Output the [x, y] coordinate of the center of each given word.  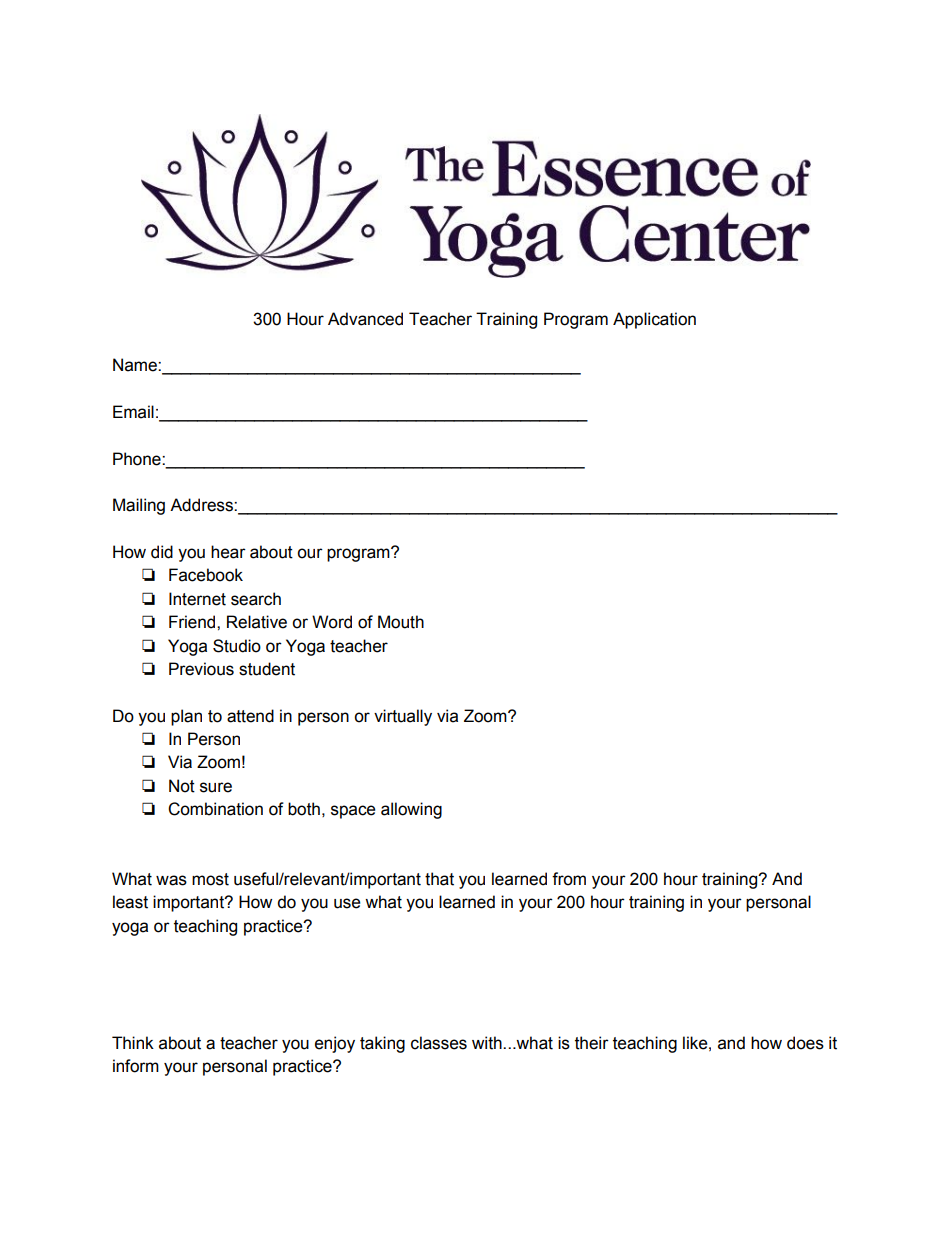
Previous [201, 669]
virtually [403, 717]
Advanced [365, 319]
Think [133, 1042]
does [805, 1043]
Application [654, 320]
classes [439, 1043]
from [569, 879]
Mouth [401, 622]
